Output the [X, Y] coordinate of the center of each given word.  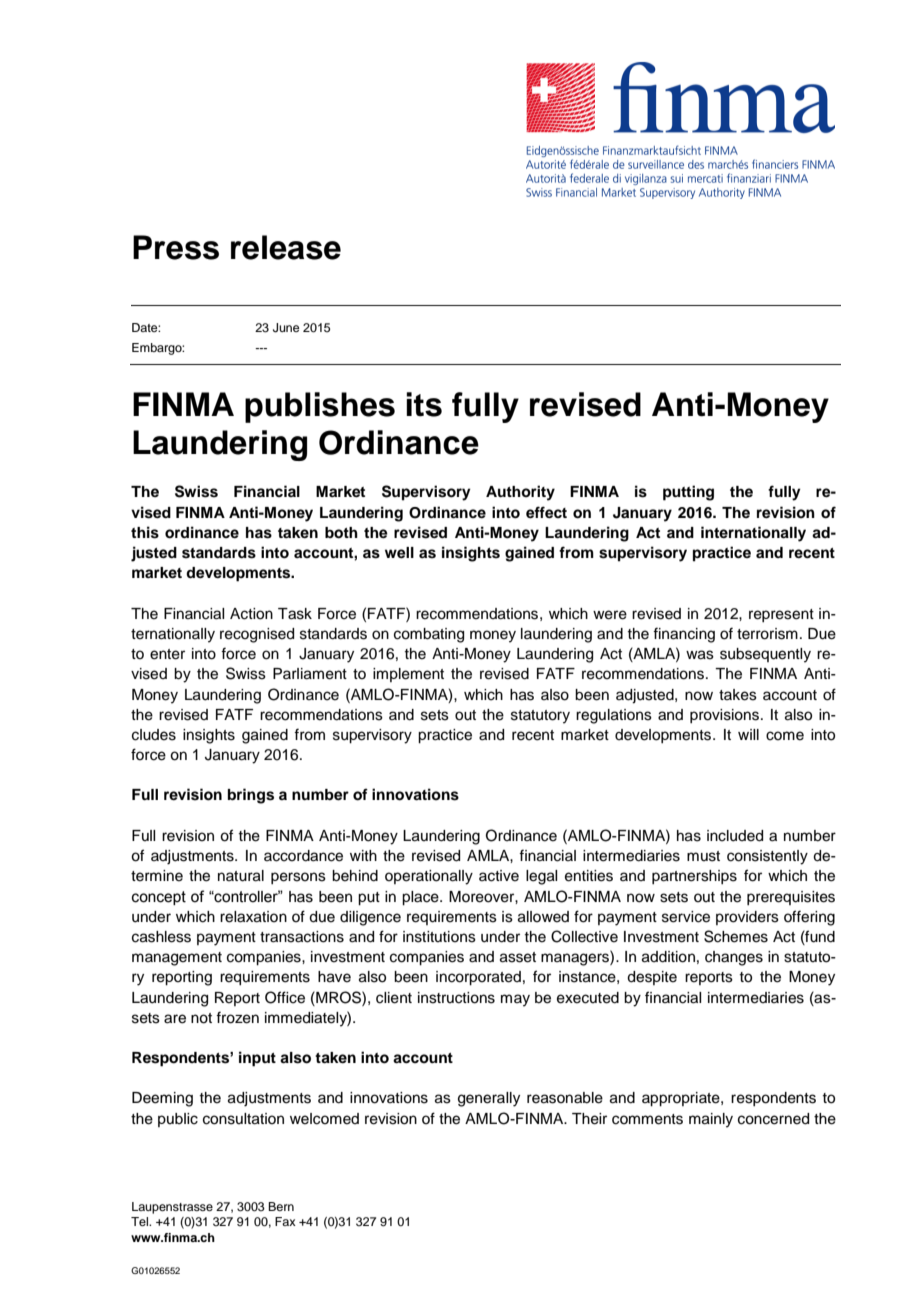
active [499, 876]
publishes [320, 407]
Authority [520, 493]
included [735, 836]
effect [546, 512]
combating [429, 635]
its [424, 404]
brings [251, 796]
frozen [237, 1017]
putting [688, 493]
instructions [456, 998]
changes [734, 958]
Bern [281, 1206]
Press [176, 247]
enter [167, 654]
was [700, 655]
